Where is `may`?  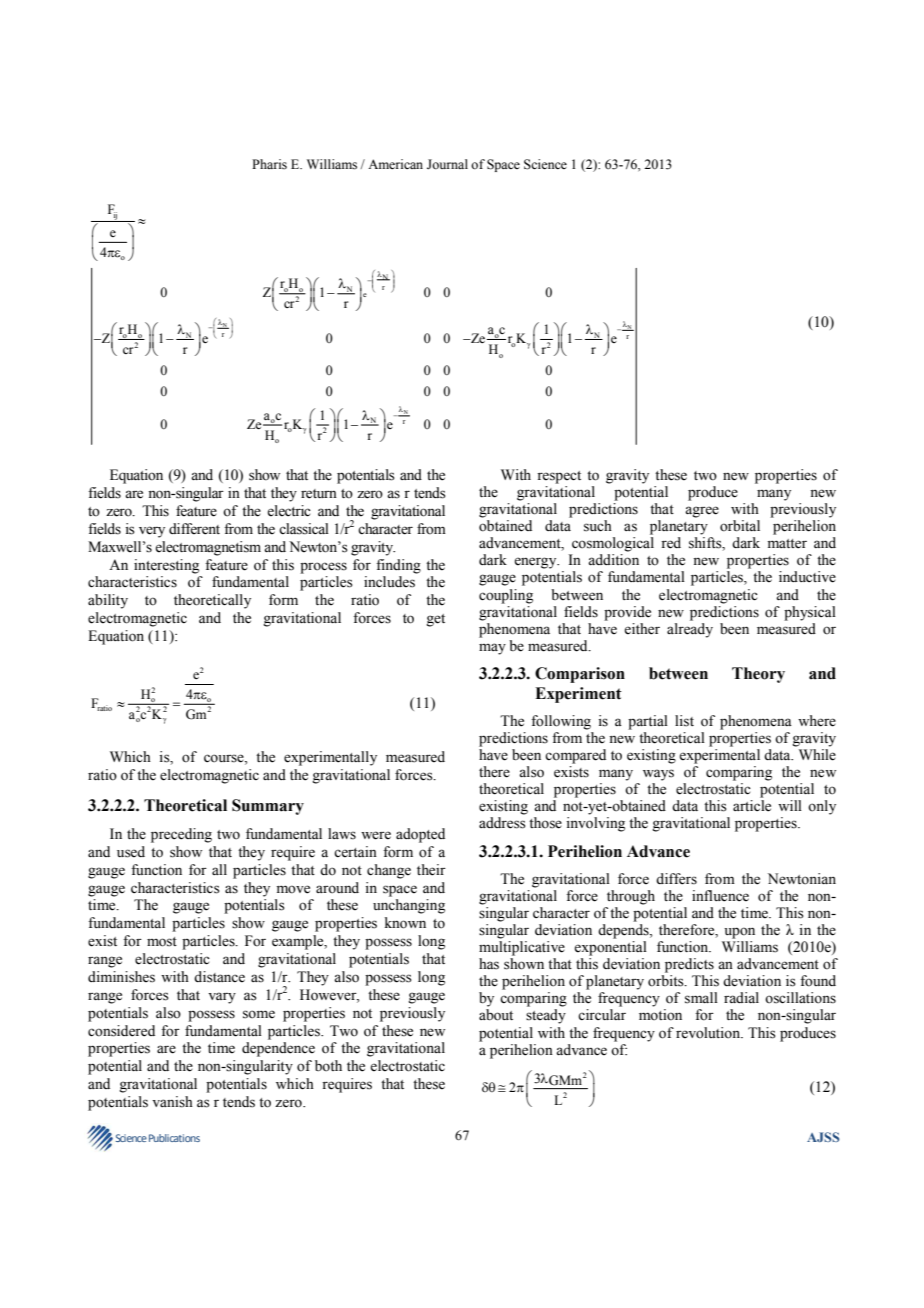 may is located at coordinates (492, 649).
